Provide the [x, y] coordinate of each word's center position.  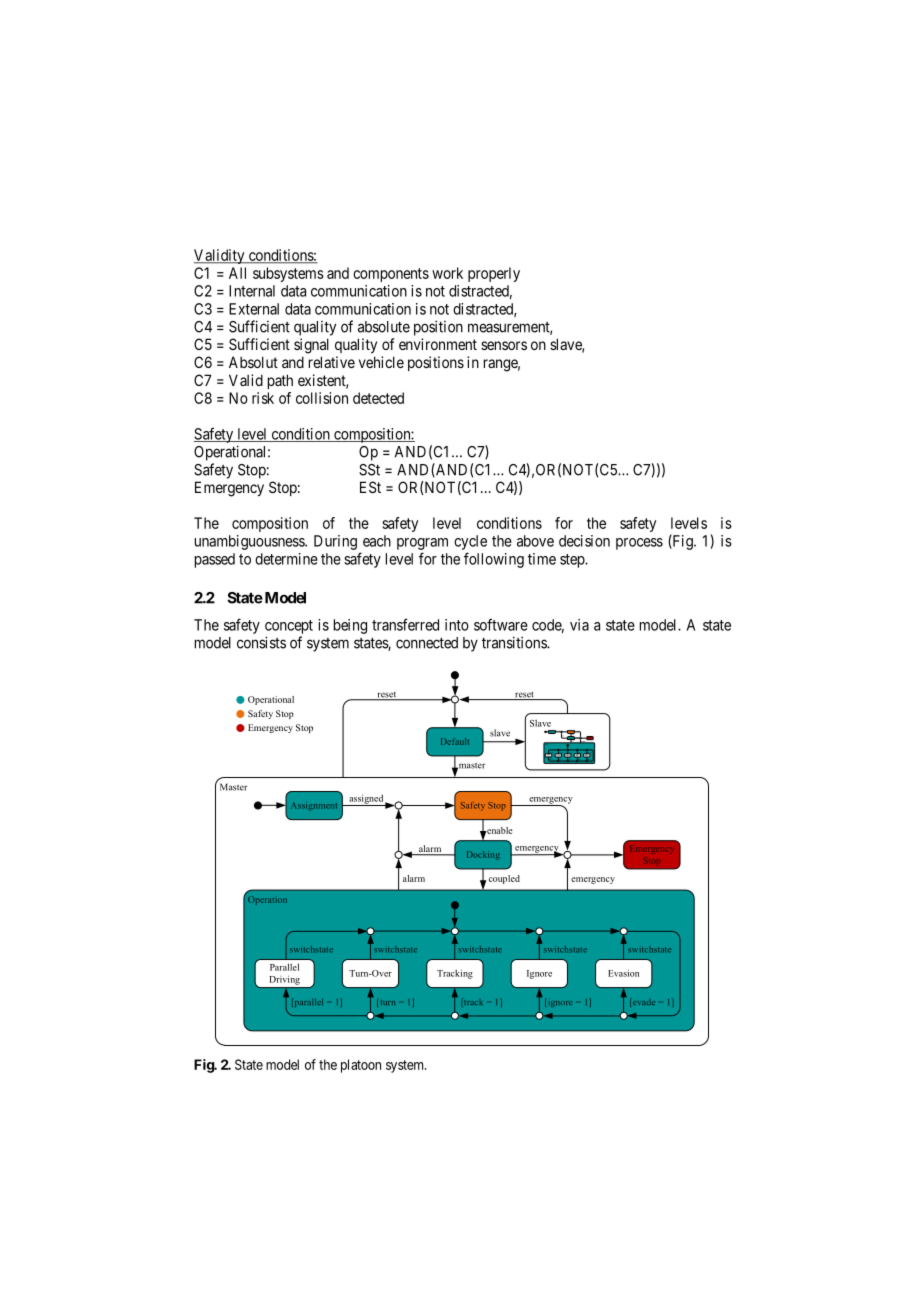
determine [286, 559]
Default [455, 741]
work [447, 273]
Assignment [314, 806]
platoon [361, 1066]
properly [494, 274]
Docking [483, 855]
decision [584, 541]
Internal [252, 291]
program [422, 544]
